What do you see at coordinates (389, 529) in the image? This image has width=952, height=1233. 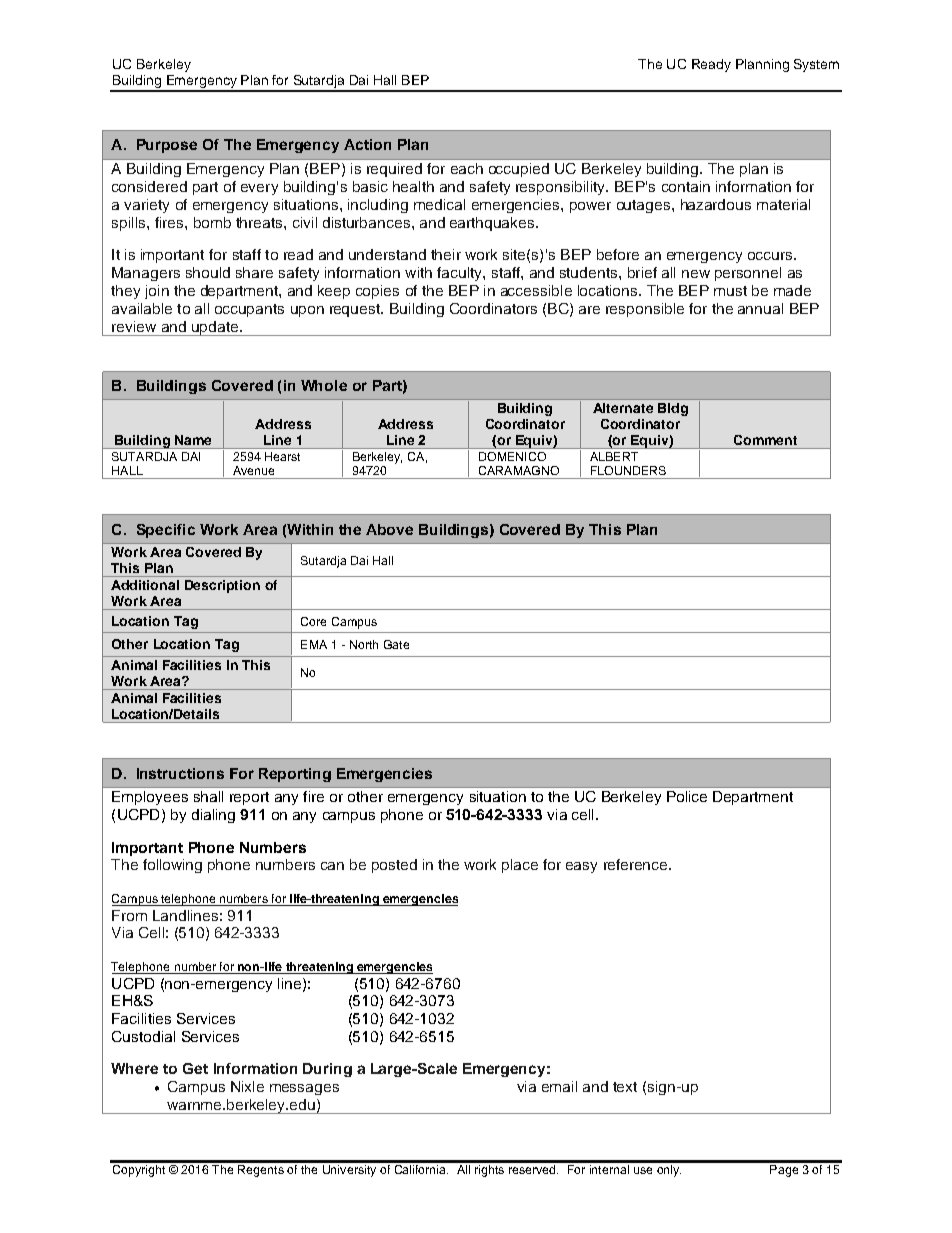 I see `Above` at bounding box center [389, 529].
